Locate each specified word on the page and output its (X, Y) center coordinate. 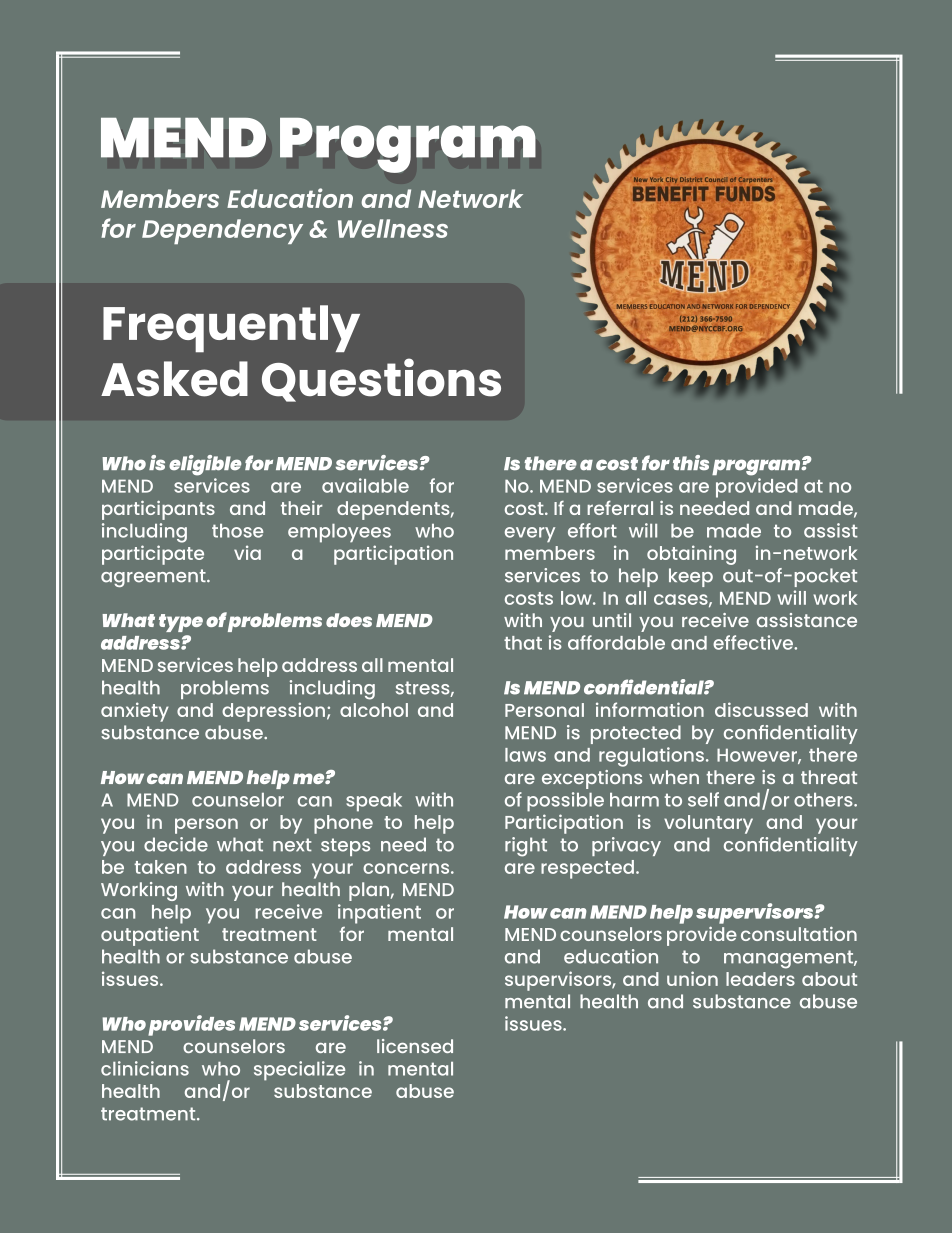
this (691, 463)
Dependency (222, 231)
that (523, 643)
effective (754, 642)
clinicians (145, 1068)
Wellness (393, 228)
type (181, 623)
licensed (415, 1046)
